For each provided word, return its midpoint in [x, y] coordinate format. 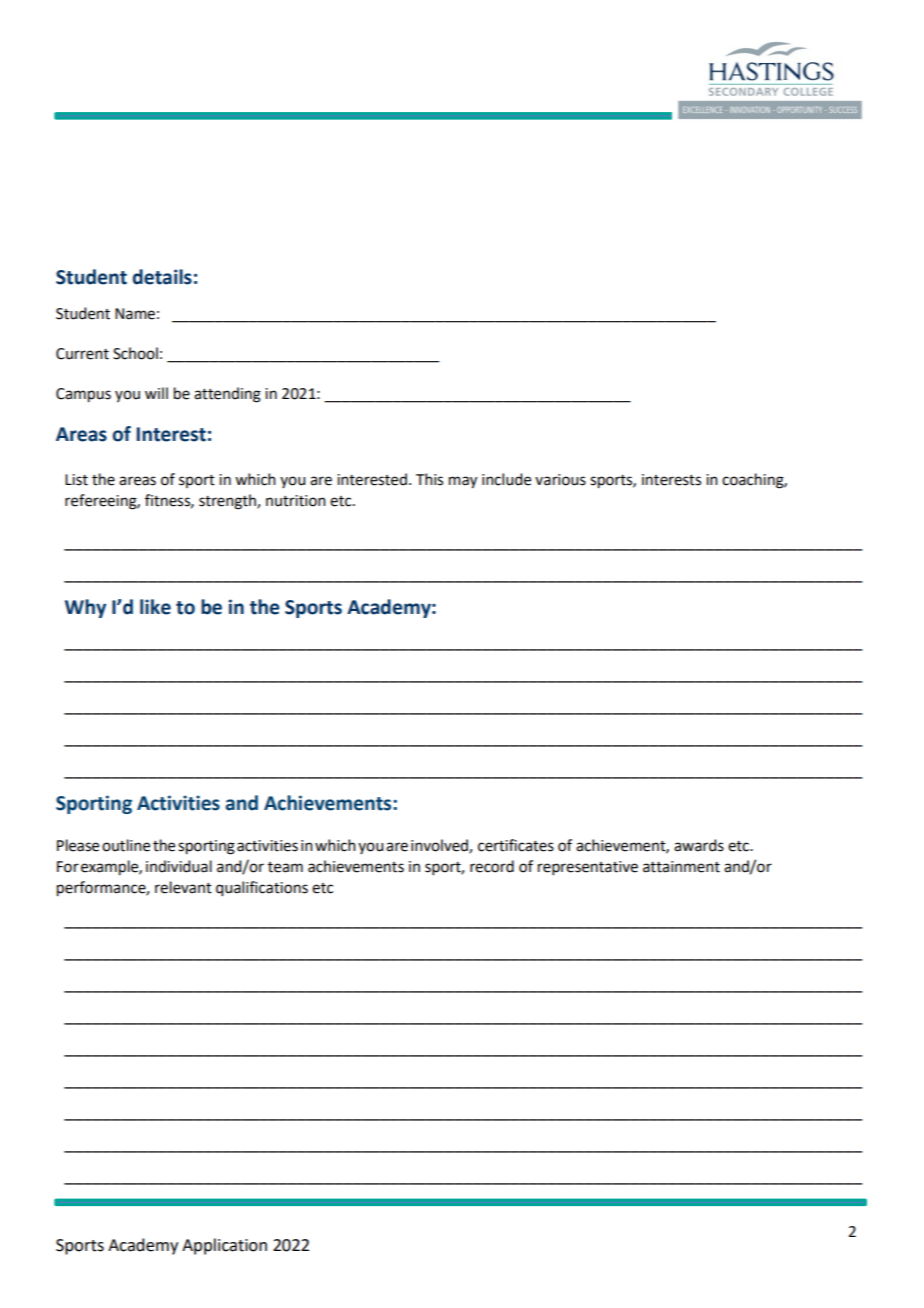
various [560, 480]
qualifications [262, 889]
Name [135, 314]
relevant [183, 887]
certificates [516, 845]
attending [227, 395]
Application [224, 1246]
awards [699, 845]
